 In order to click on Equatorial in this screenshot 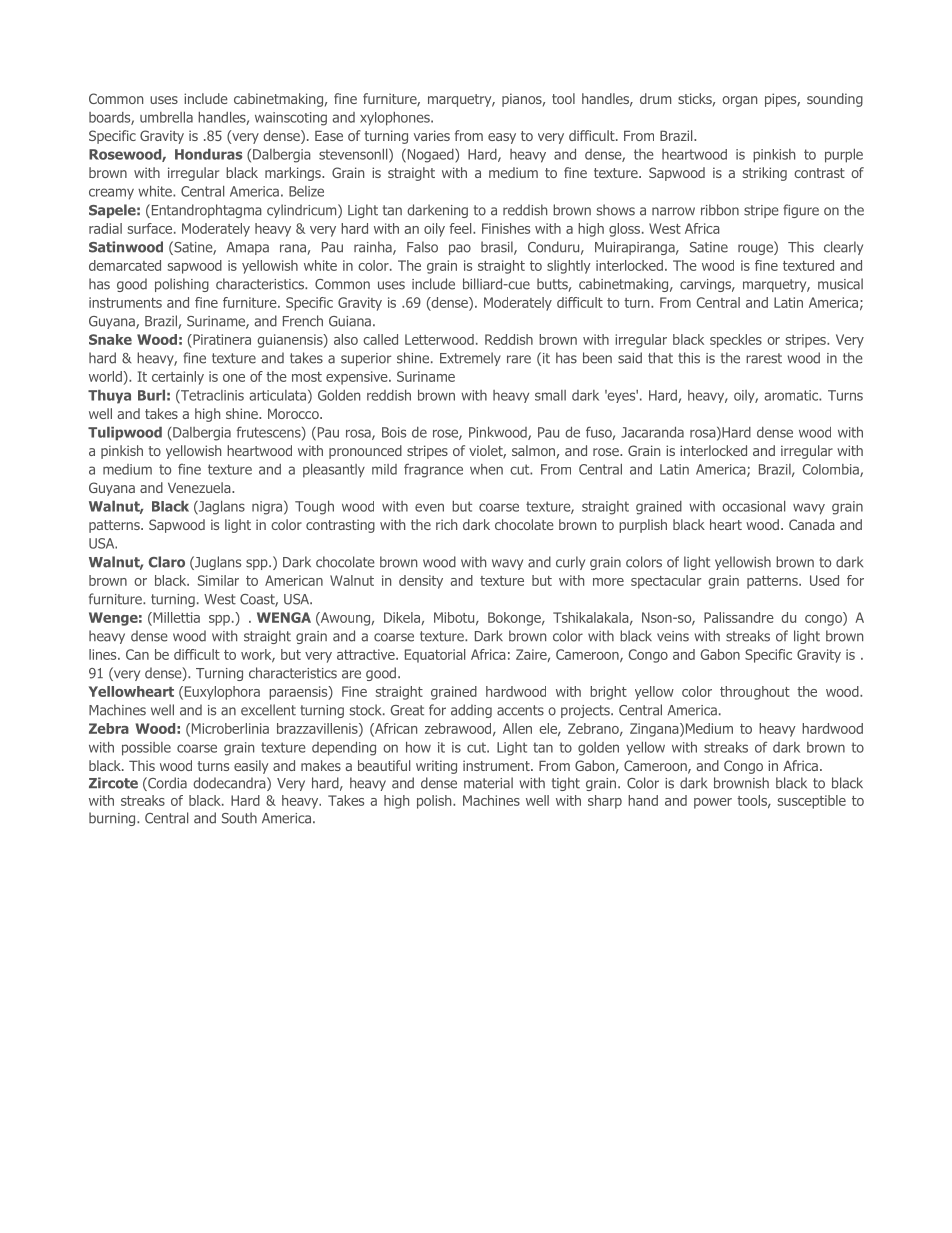, I will do `click(435, 656)`.
